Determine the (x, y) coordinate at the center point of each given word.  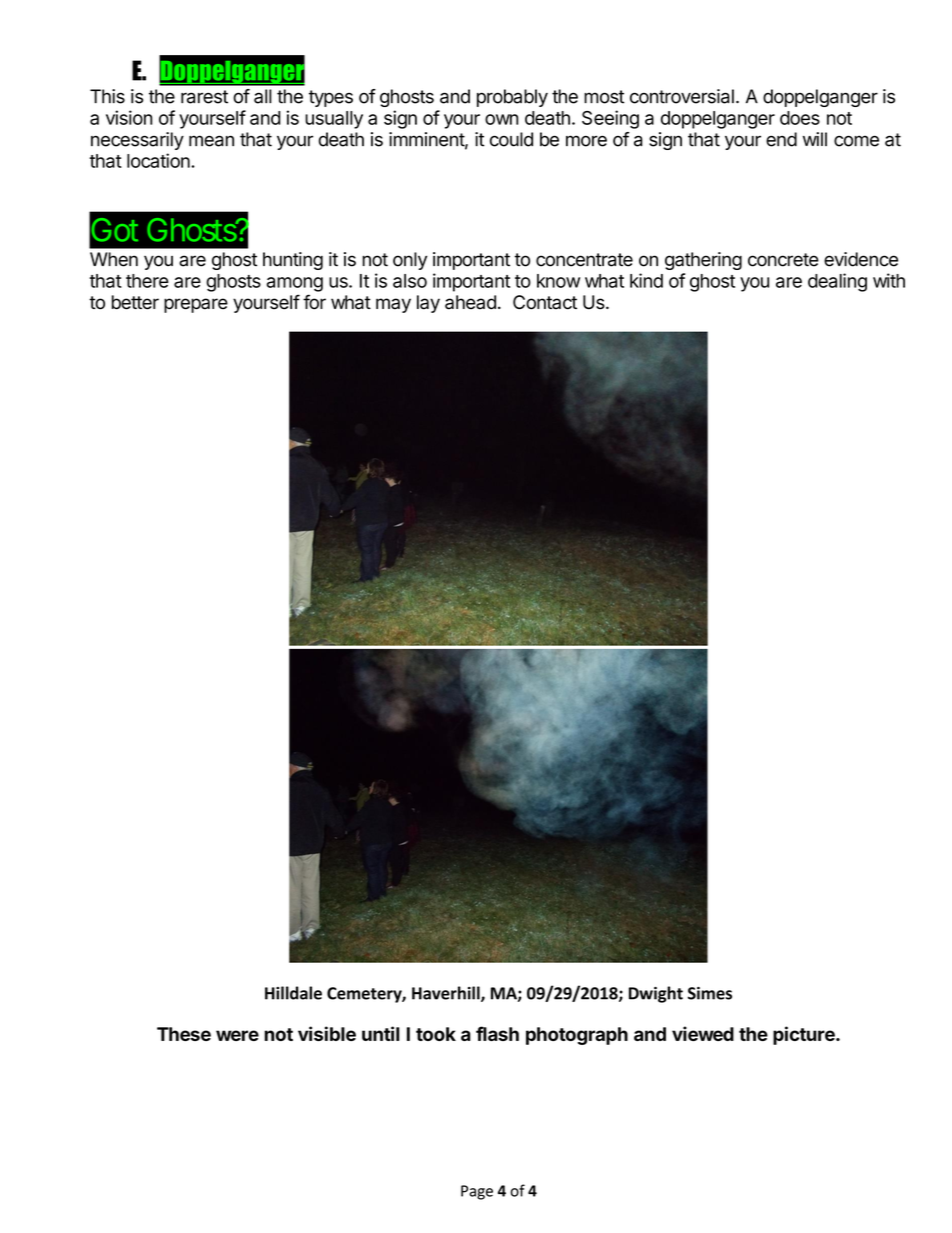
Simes (710, 993)
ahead (470, 302)
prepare (196, 305)
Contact (545, 302)
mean (211, 141)
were (237, 1035)
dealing (837, 282)
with (889, 280)
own (501, 119)
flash (497, 1033)
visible (327, 1033)
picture (805, 1035)
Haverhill (447, 994)
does (800, 118)
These (184, 1034)
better (135, 302)
